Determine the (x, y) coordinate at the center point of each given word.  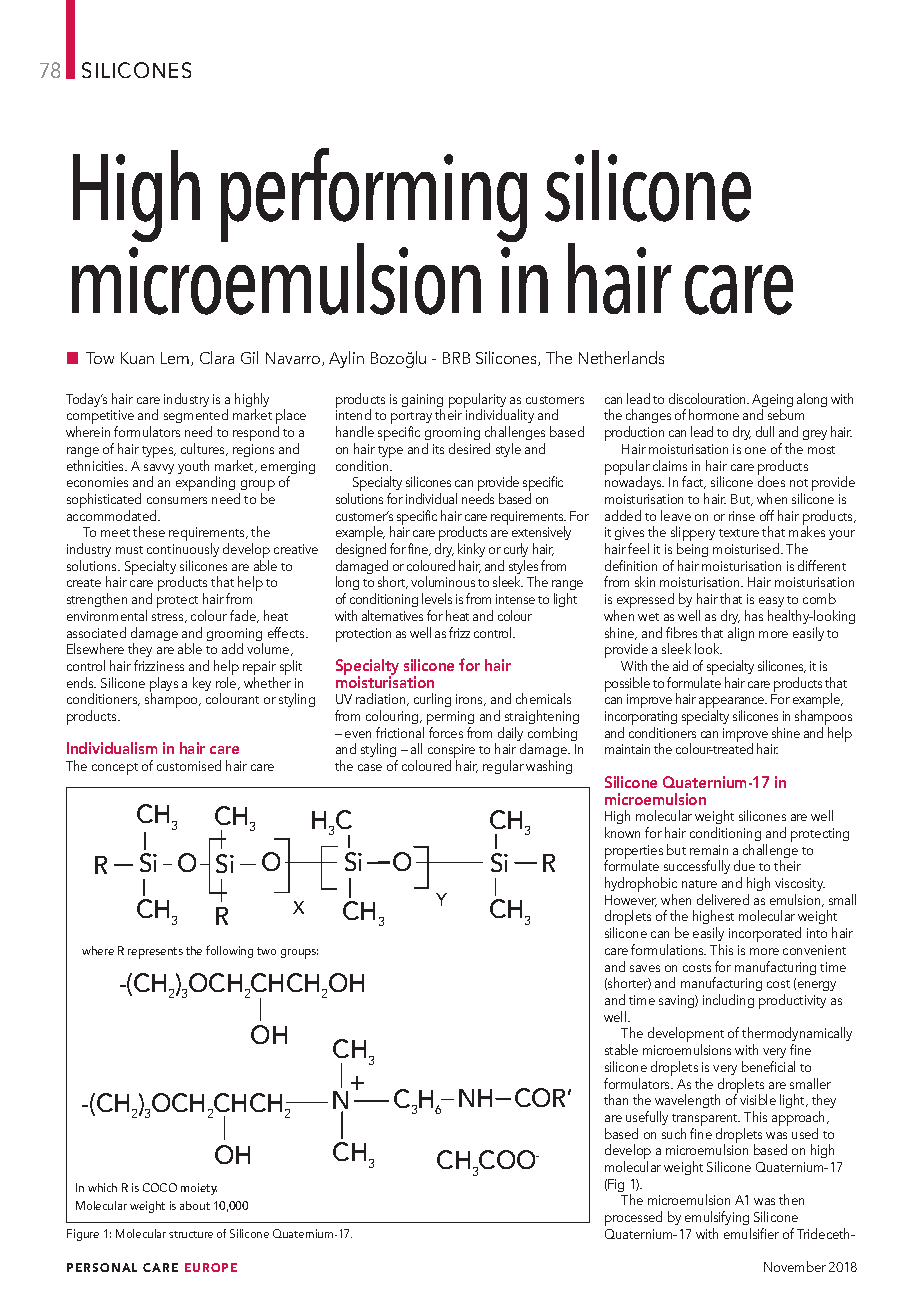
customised (189, 765)
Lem (176, 359)
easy (771, 602)
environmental (107, 615)
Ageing (772, 402)
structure (191, 1234)
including (728, 1001)
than (616, 1099)
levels (437, 598)
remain (709, 850)
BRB (456, 358)
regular (503, 767)
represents (155, 953)
